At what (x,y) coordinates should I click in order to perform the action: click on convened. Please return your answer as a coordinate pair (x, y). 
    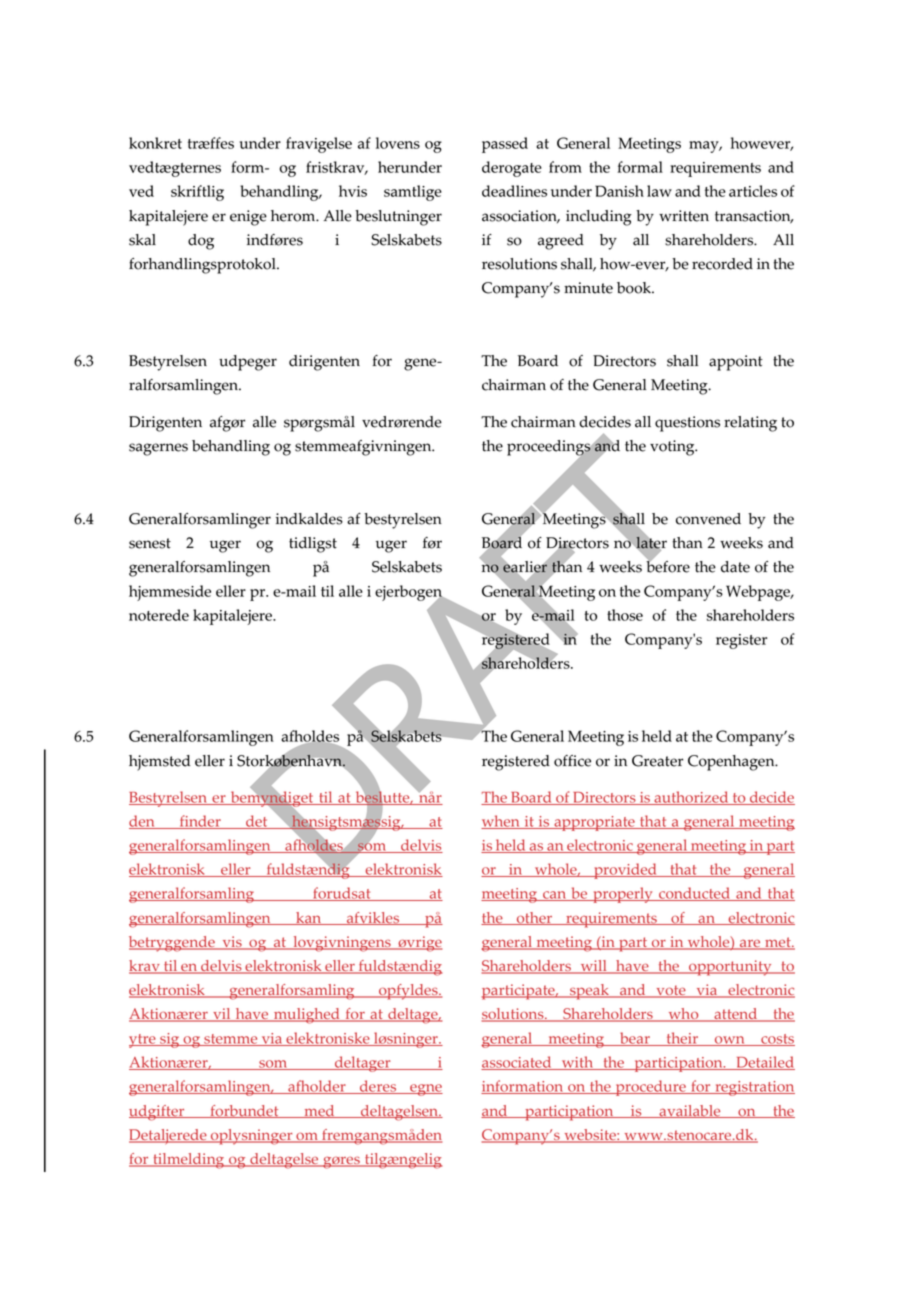
    Looking at the image, I should click on (708, 519).
